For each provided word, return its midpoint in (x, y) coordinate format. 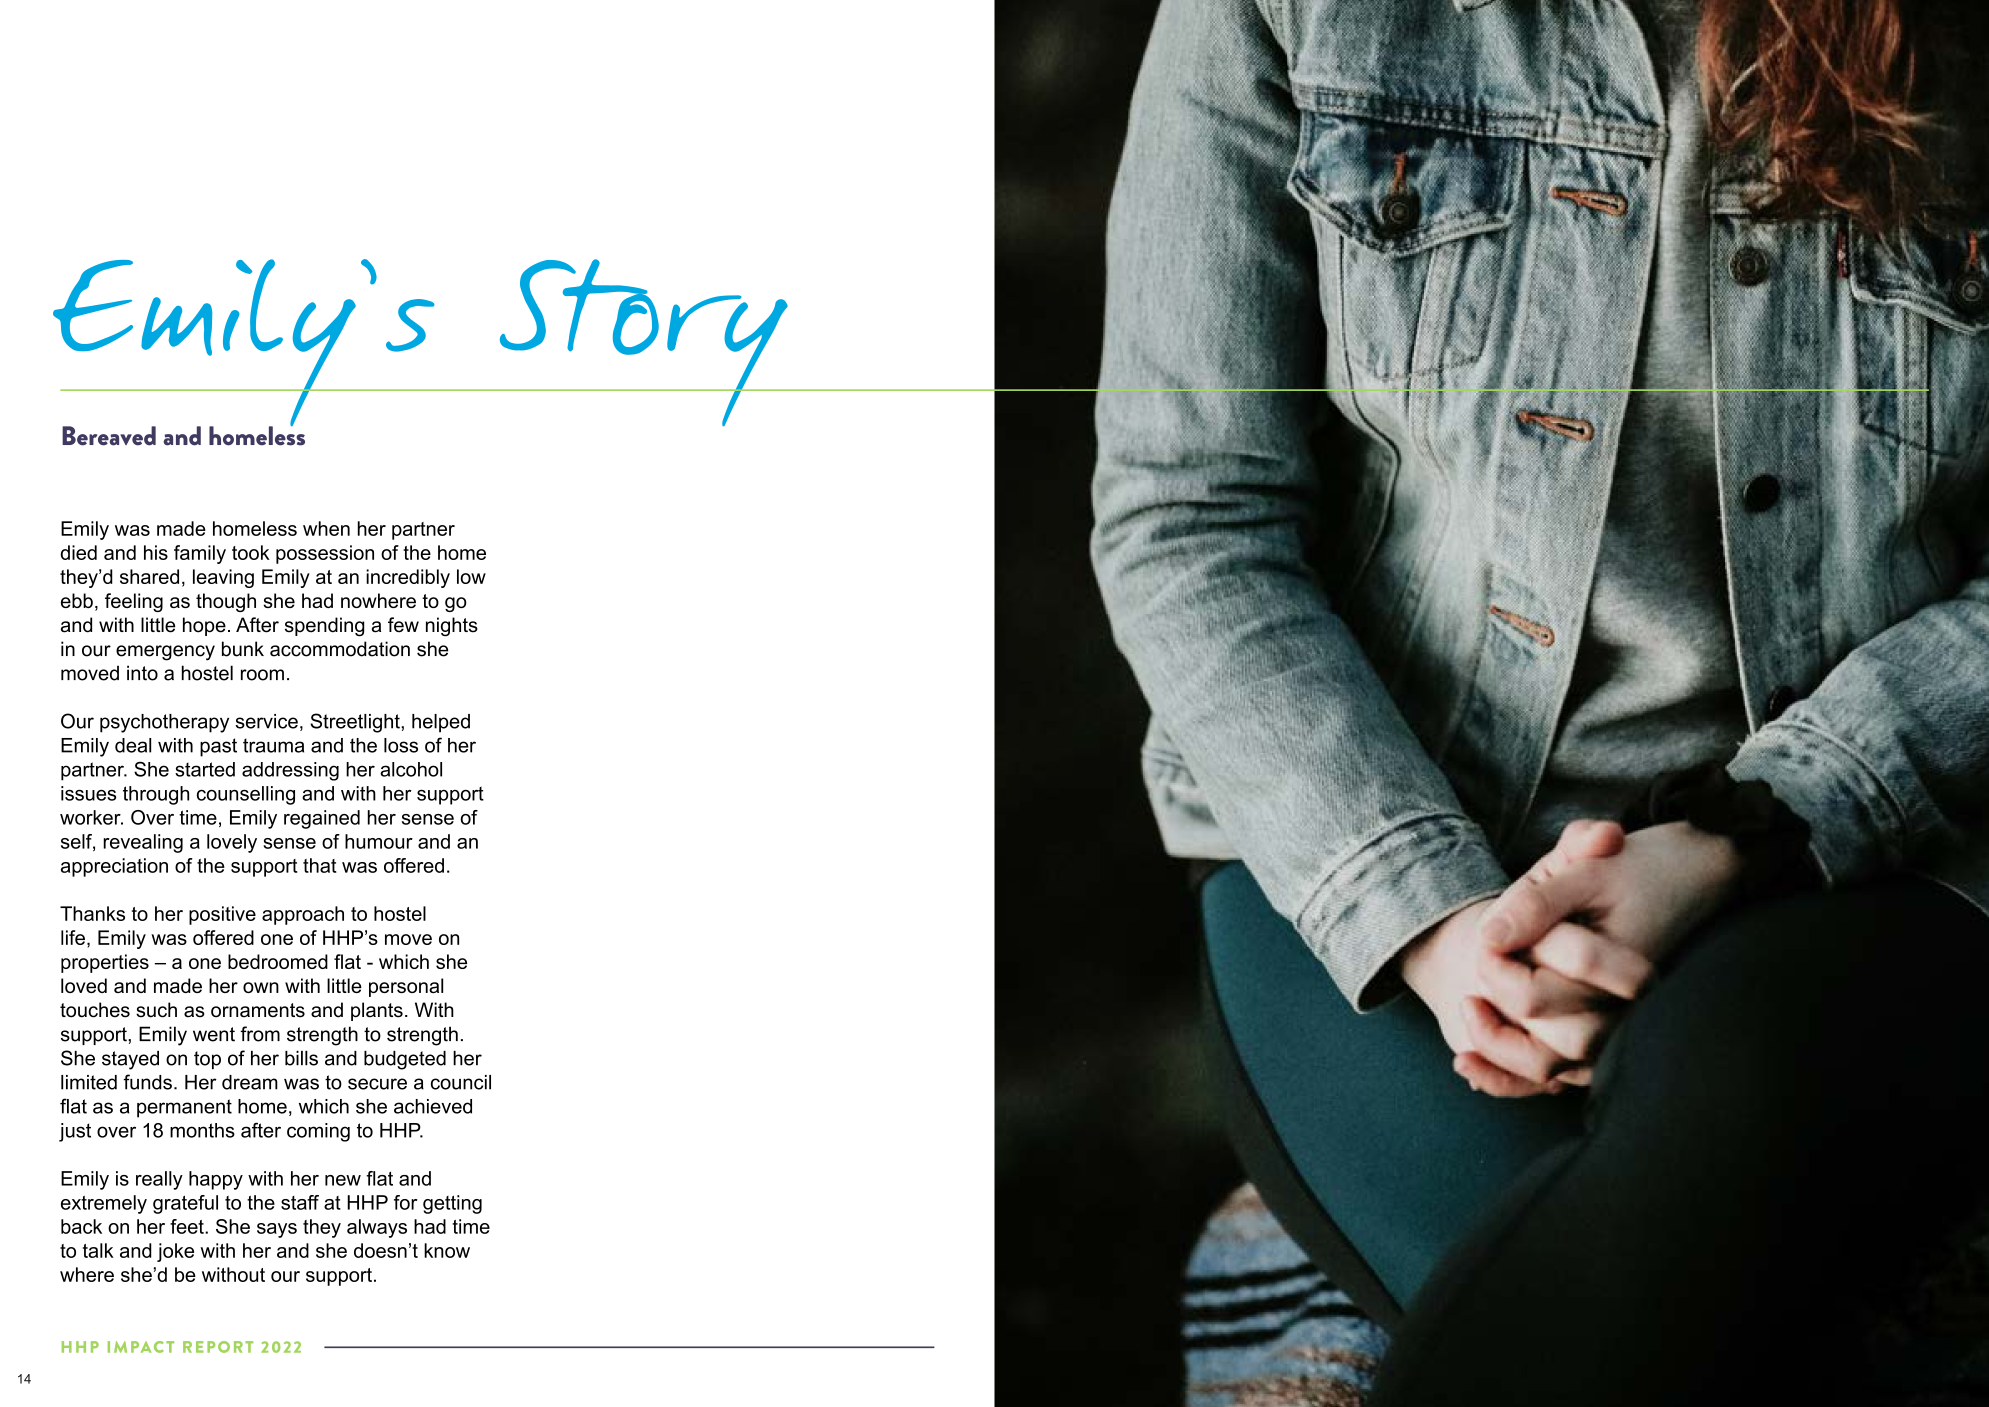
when (326, 528)
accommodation (340, 649)
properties (105, 963)
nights (452, 627)
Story (643, 342)
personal (406, 987)
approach (303, 915)
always (377, 1228)
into (142, 673)
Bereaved (109, 436)
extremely (104, 1204)
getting (452, 1204)
